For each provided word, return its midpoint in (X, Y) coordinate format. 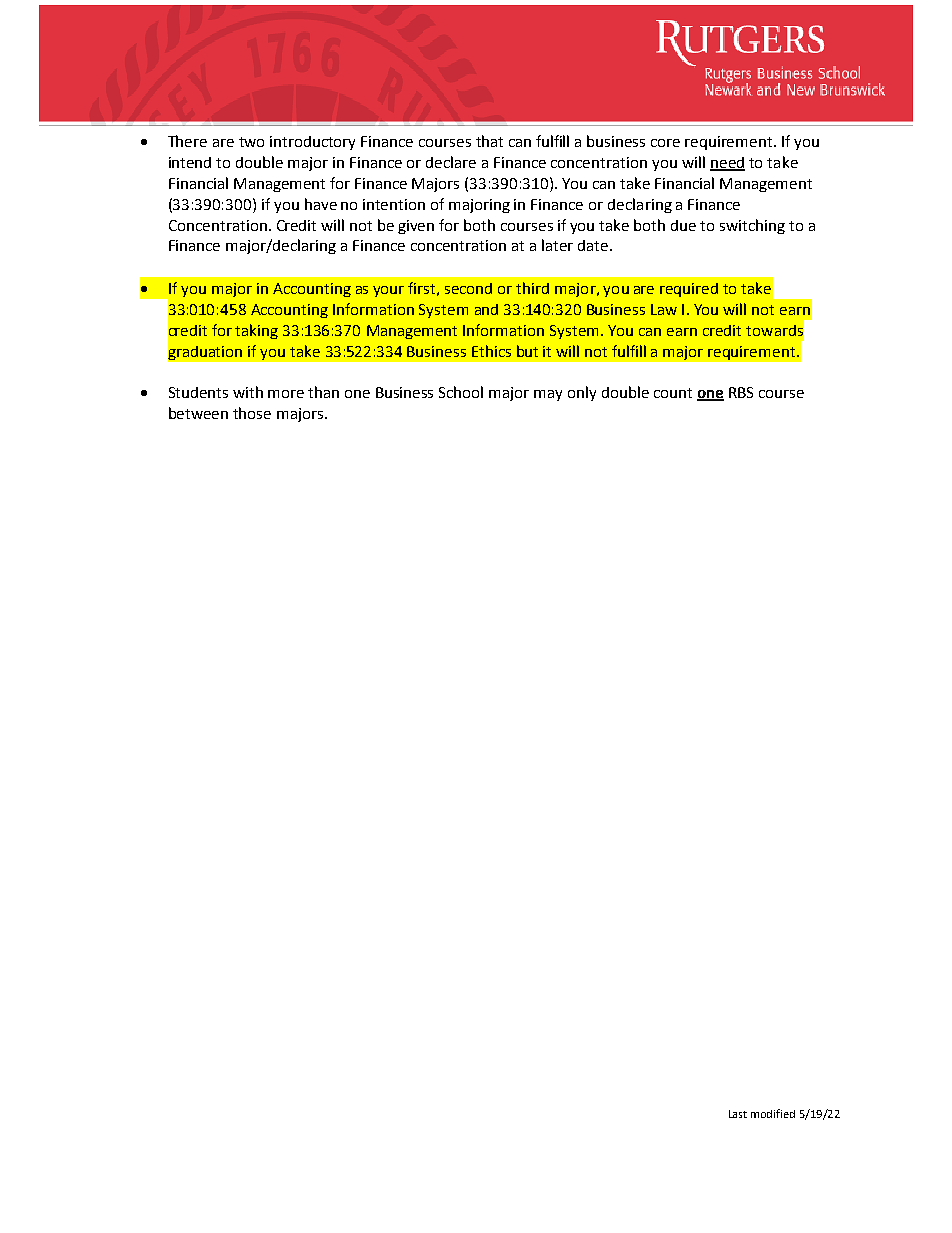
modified (773, 1113)
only (582, 393)
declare (451, 162)
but (527, 351)
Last (738, 1114)
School (461, 392)
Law (664, 309)
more (286, 394)
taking (256, 331)
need (727, 163)
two (251, 142)
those (252, 413)
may (548, 395)
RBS (741, 392)
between (198, 413)
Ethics (491, 351)
